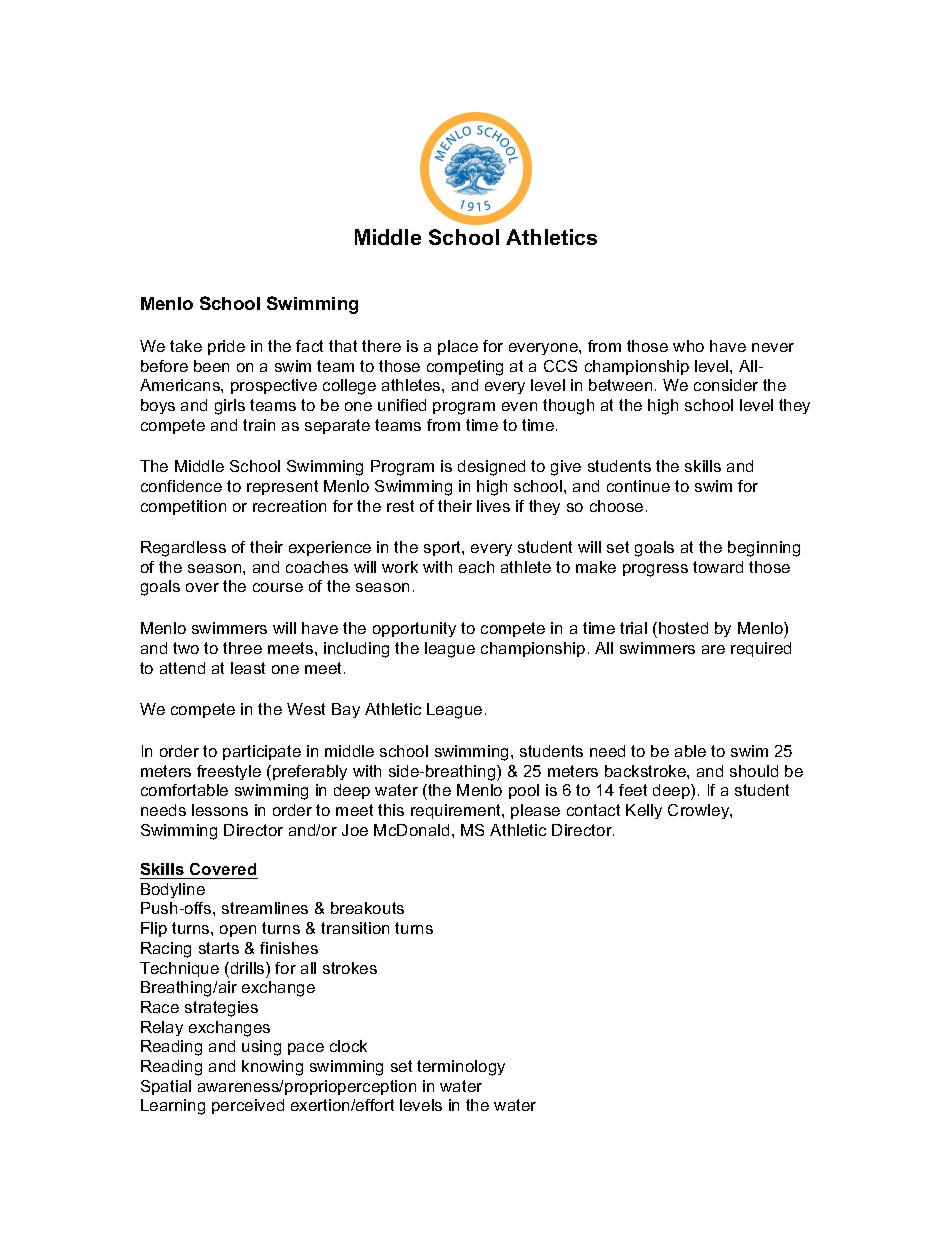  What do you see at coordinates (646, 771) in the screenshot?
I see `backstroke` at bounding box center [646, 771].
